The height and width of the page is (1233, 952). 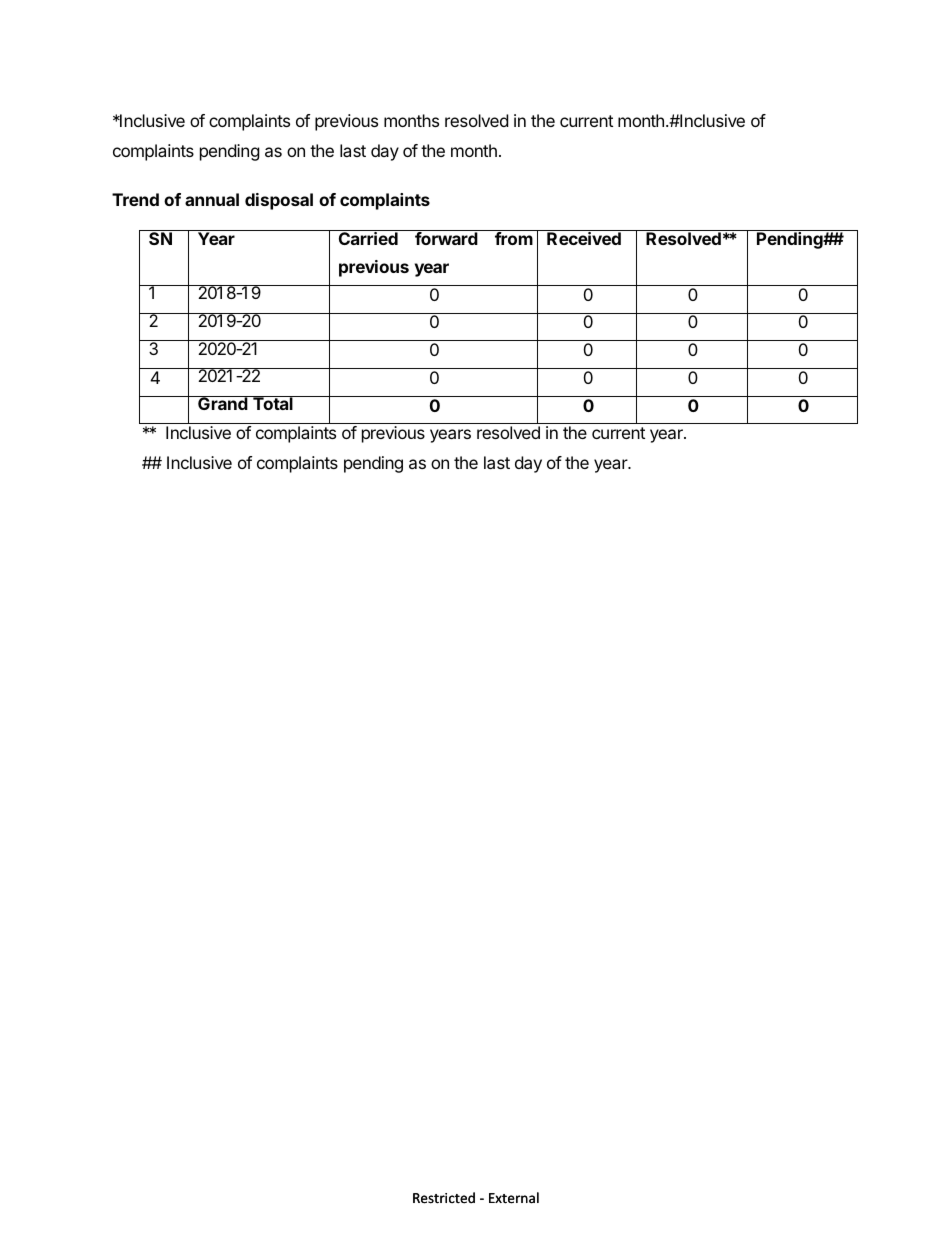 I want to click on disposal, so click(x=279, y=201).
